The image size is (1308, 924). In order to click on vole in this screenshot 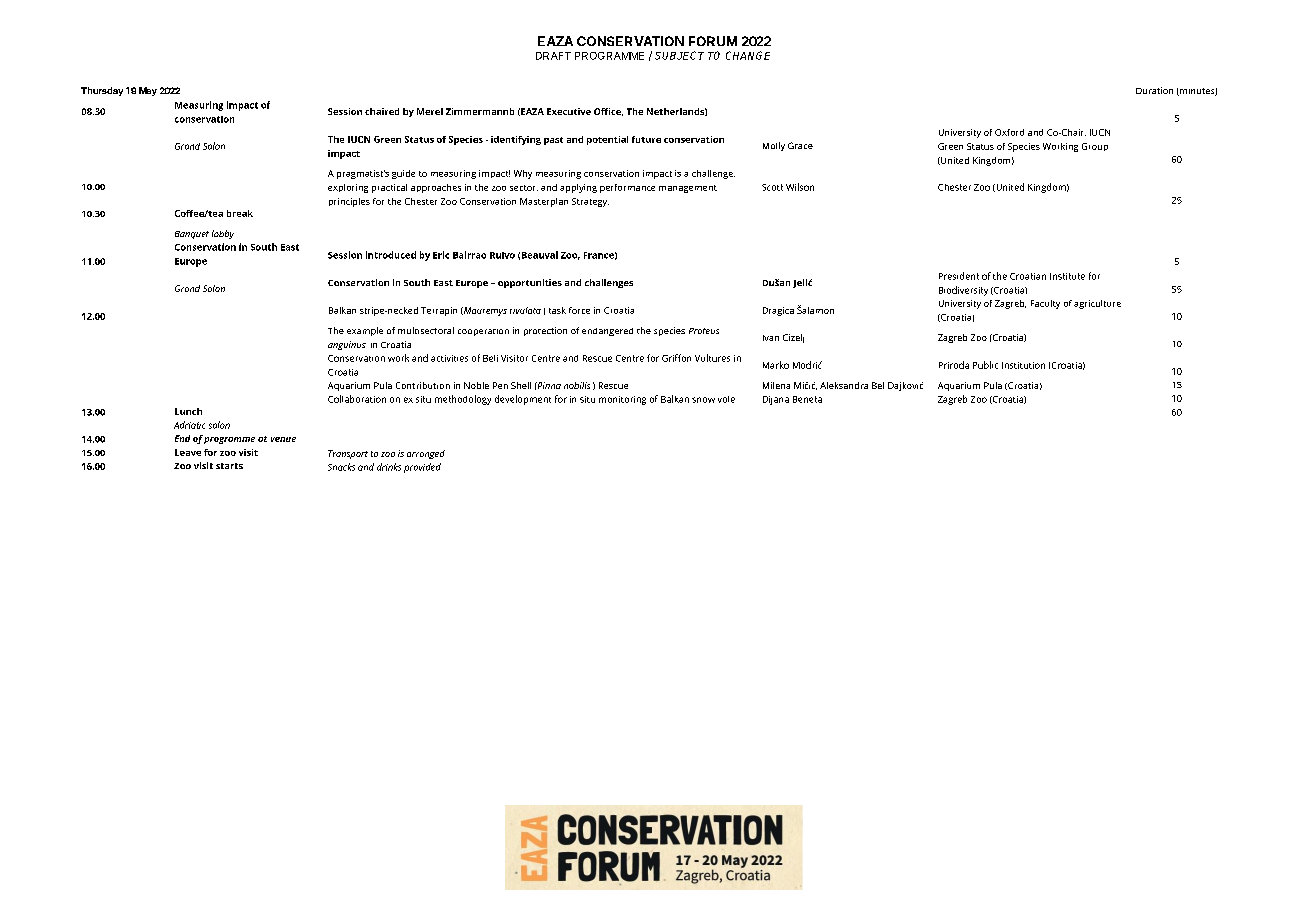, I will do `click(726, 399)`.
